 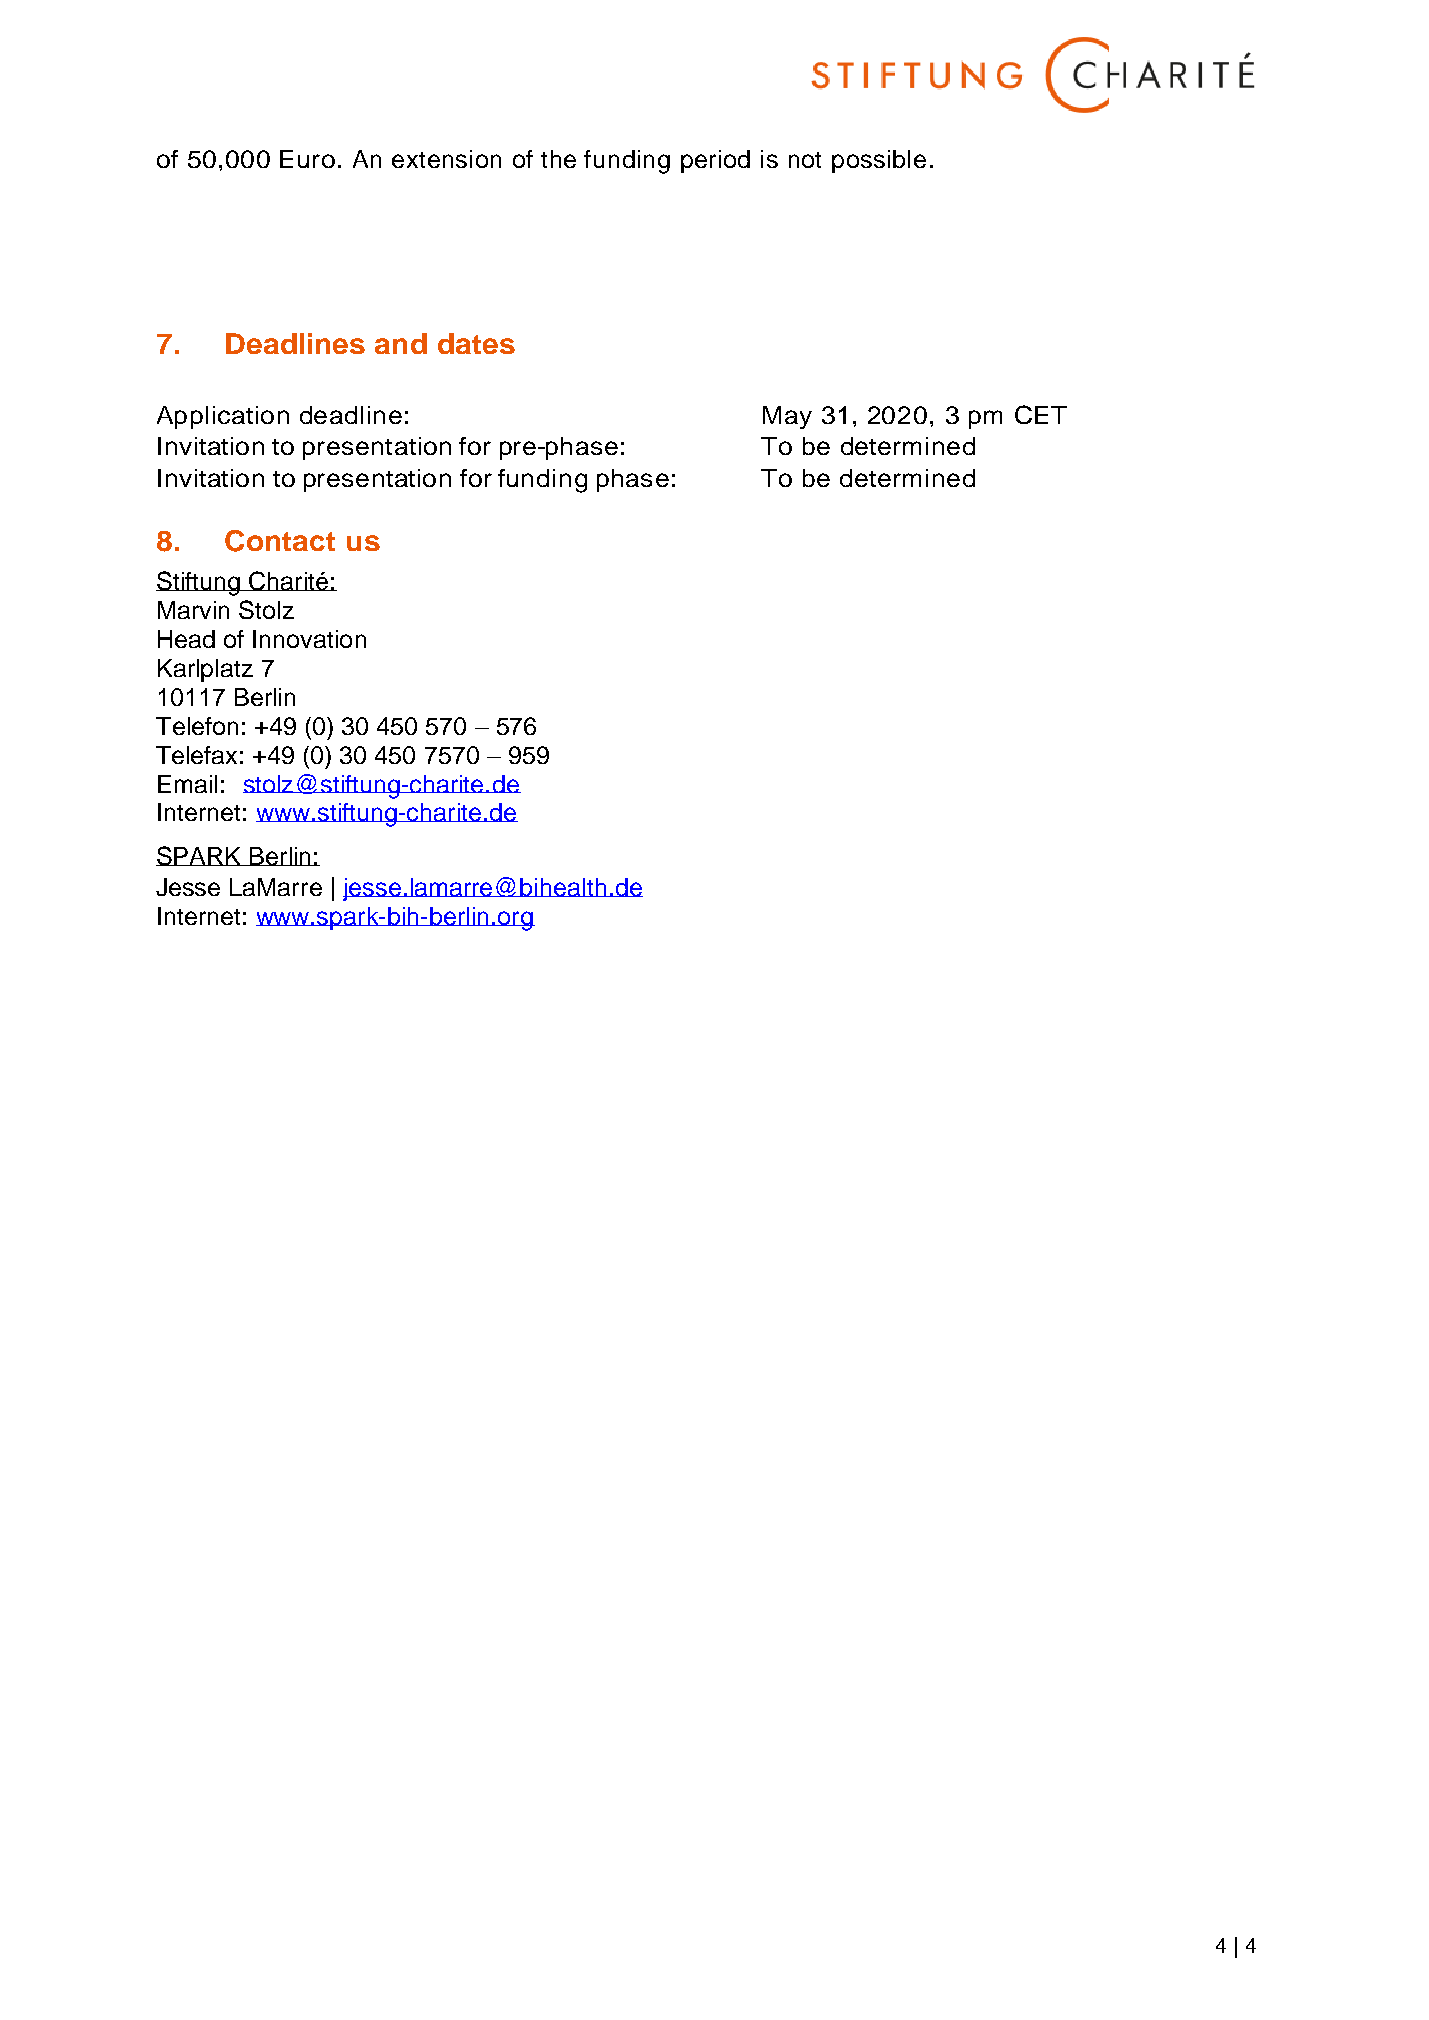 I want to click on possible, so click(x=879, y=161).
